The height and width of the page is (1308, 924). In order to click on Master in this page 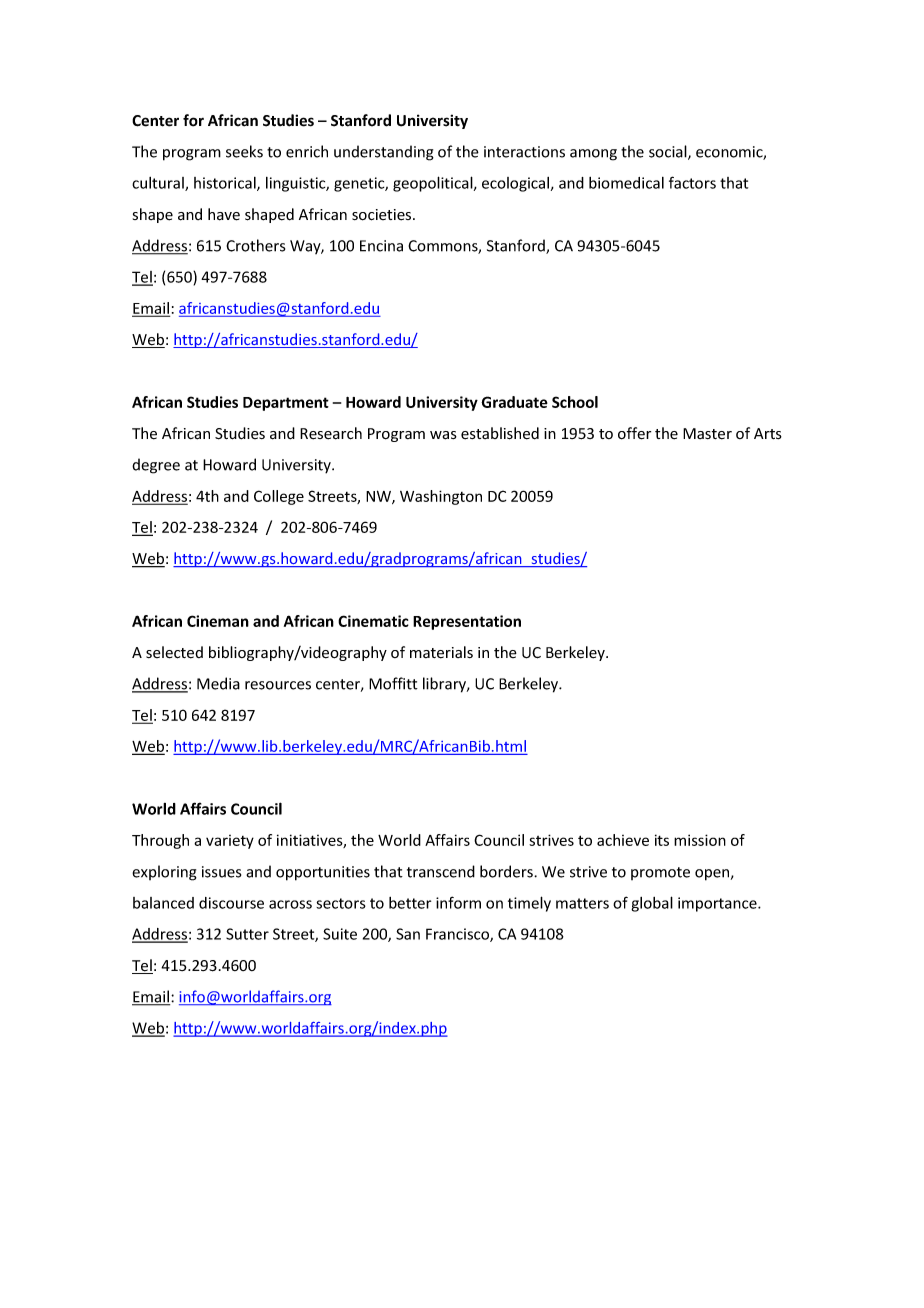, I will do `click(707, 434)`.
